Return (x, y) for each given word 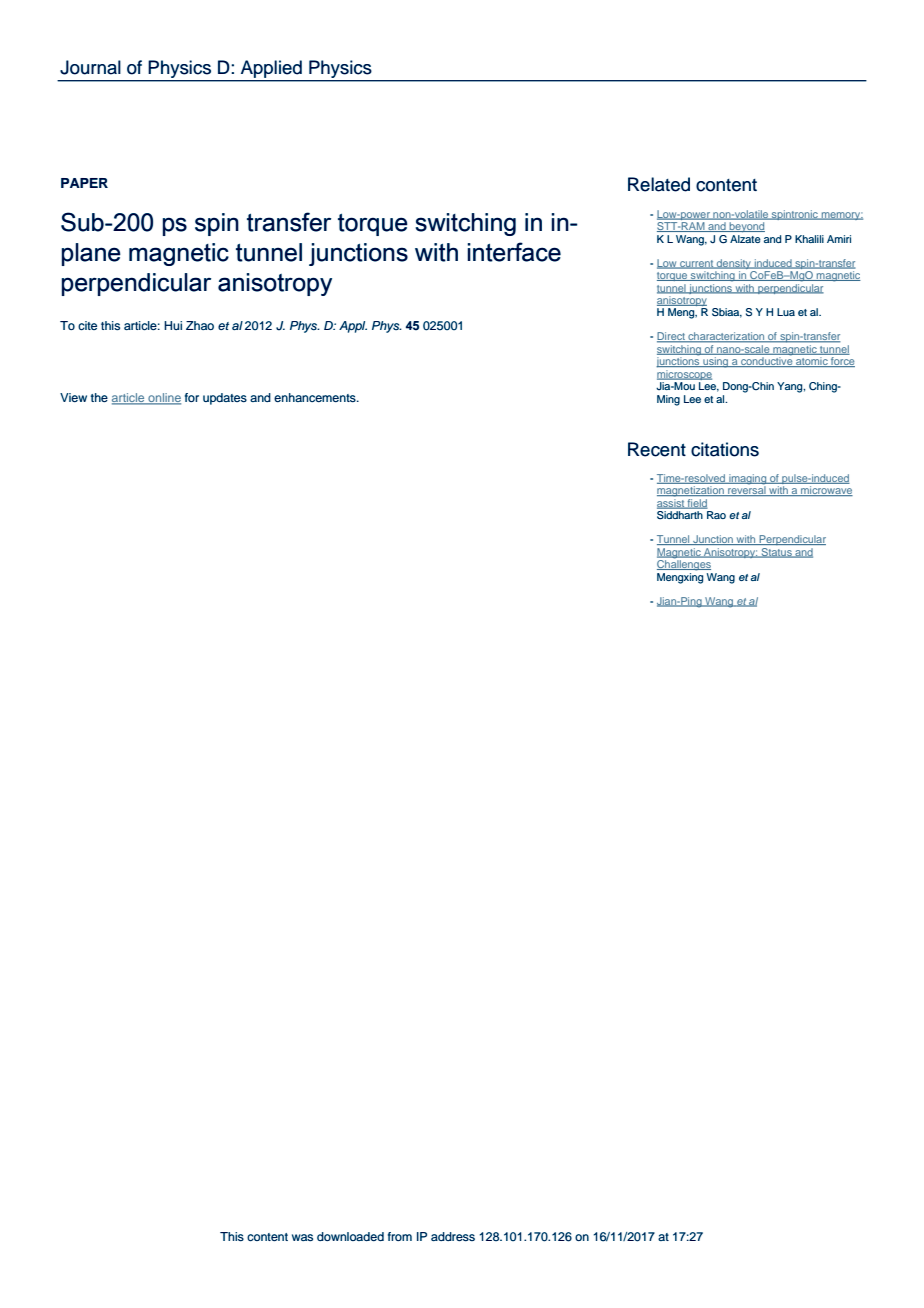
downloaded (350, 1236)
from (400, 1236)
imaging (748, 480)
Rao (716, 515)
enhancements (316, 397)
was (302, 1237)
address (453, 1236)
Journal (90, 67)
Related (659, 184)
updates (225, 399)
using (716, 362)
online (163, 399)
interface (514, 252)
